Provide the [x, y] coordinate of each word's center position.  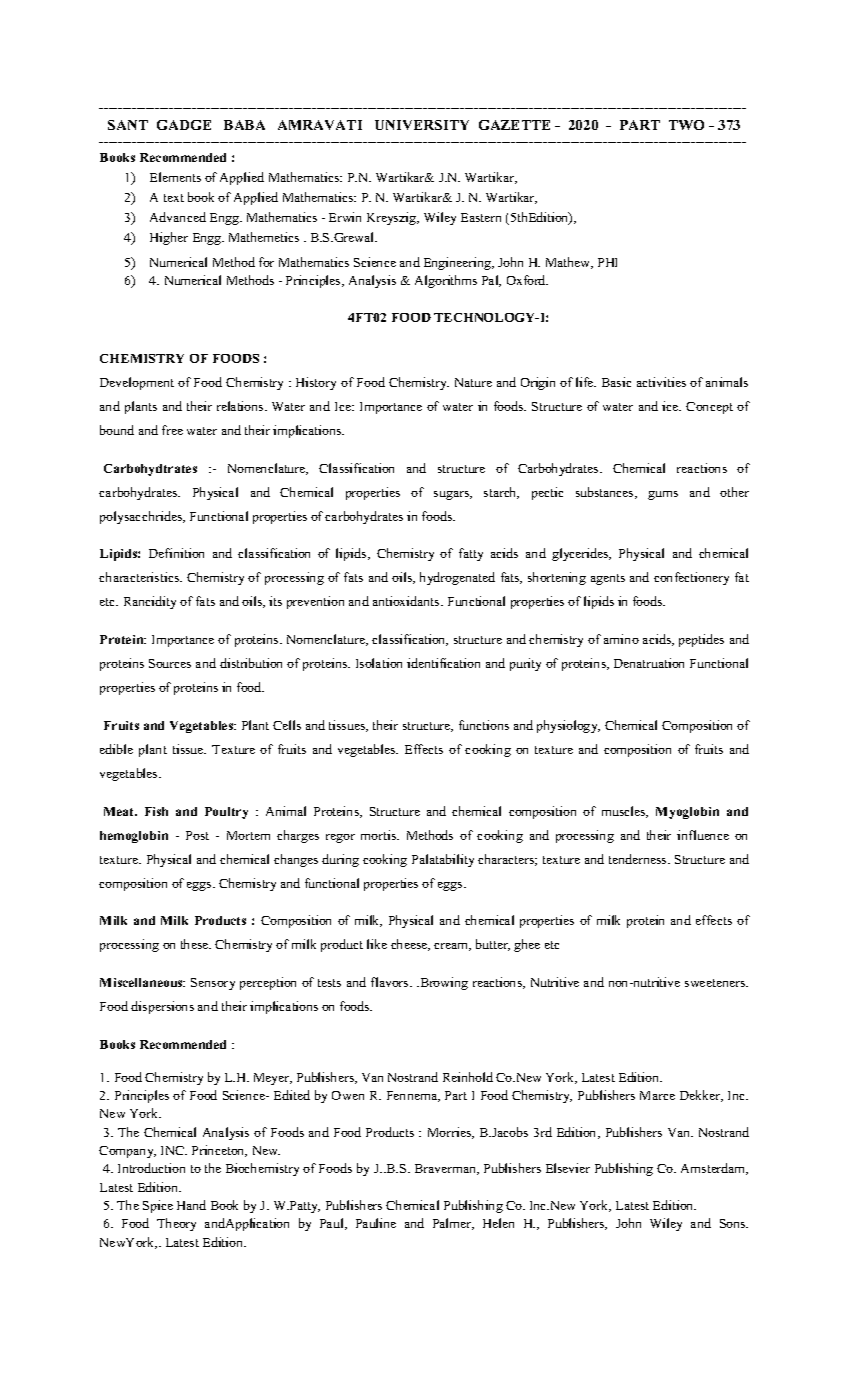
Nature [473, 382]
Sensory [213, 984]
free [172, 430]
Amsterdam [714, 1169]
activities [661, 382]
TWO [686, 125]
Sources [170, 663]
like [377, 944]
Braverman [446, 1169]
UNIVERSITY [422, 125]
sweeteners [716, 983]
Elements [175, 177]
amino [621, 639]
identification [443, 663]
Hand [191, 1205]
